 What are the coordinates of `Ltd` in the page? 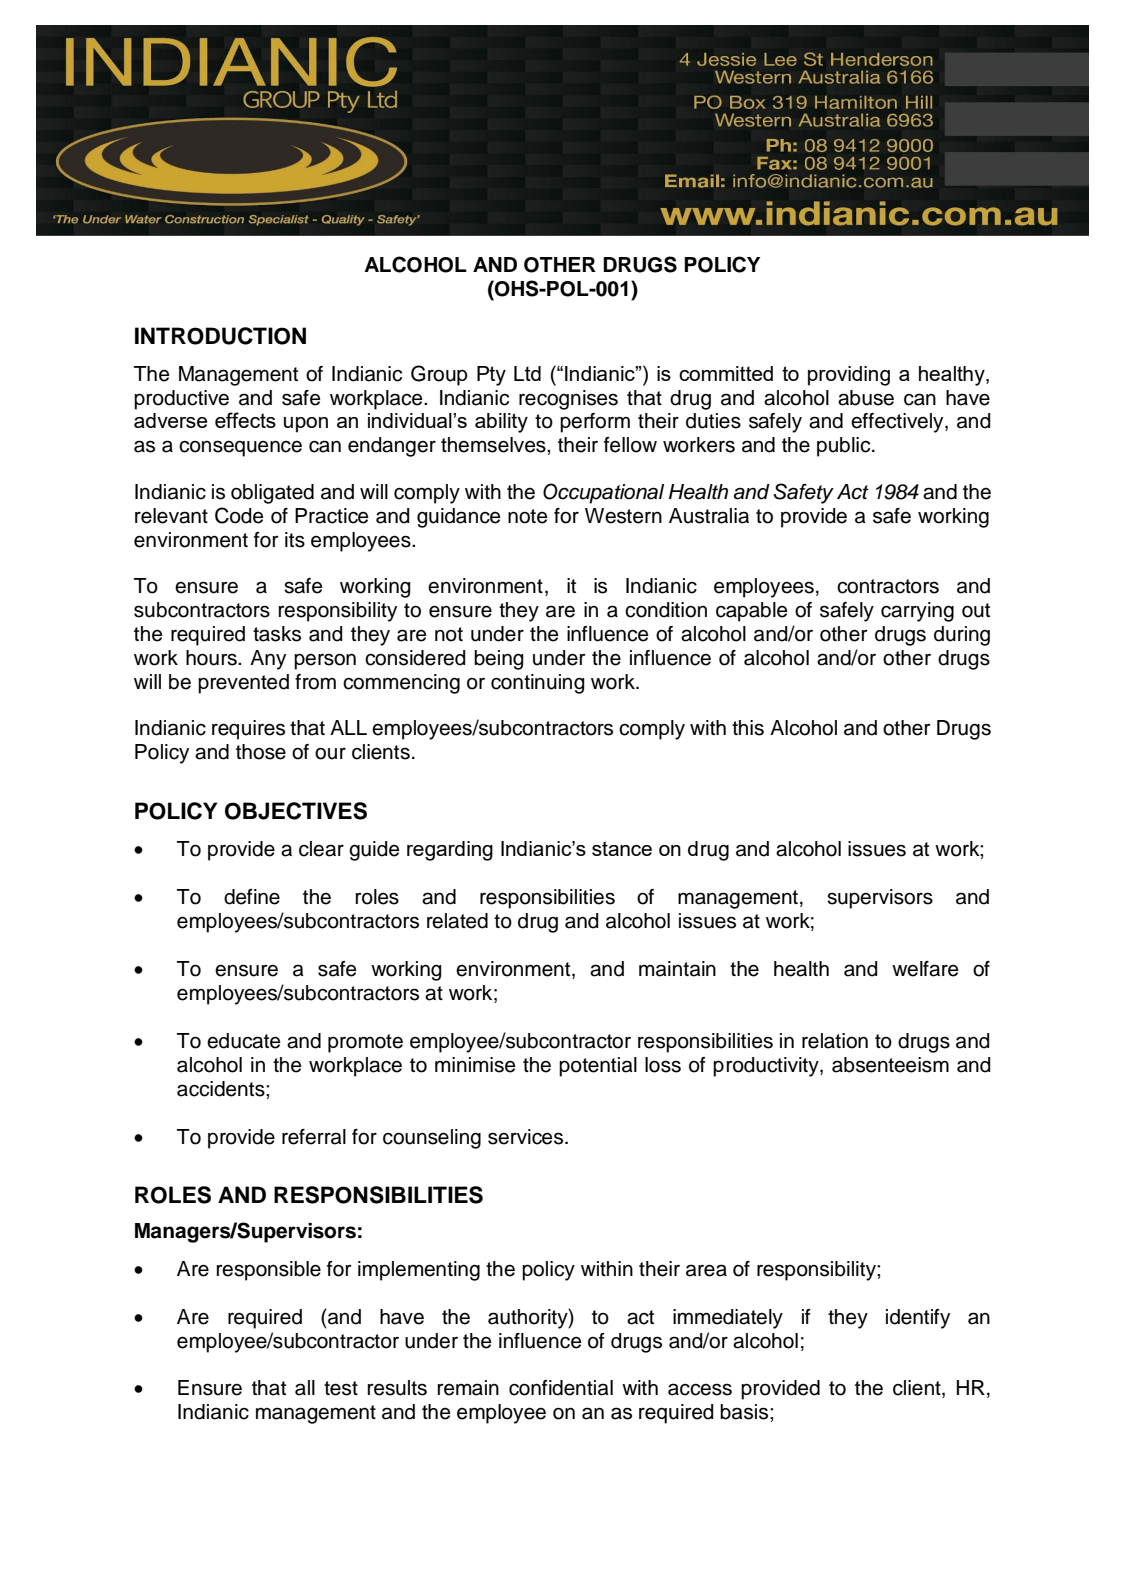 It's located at (527, 373).
